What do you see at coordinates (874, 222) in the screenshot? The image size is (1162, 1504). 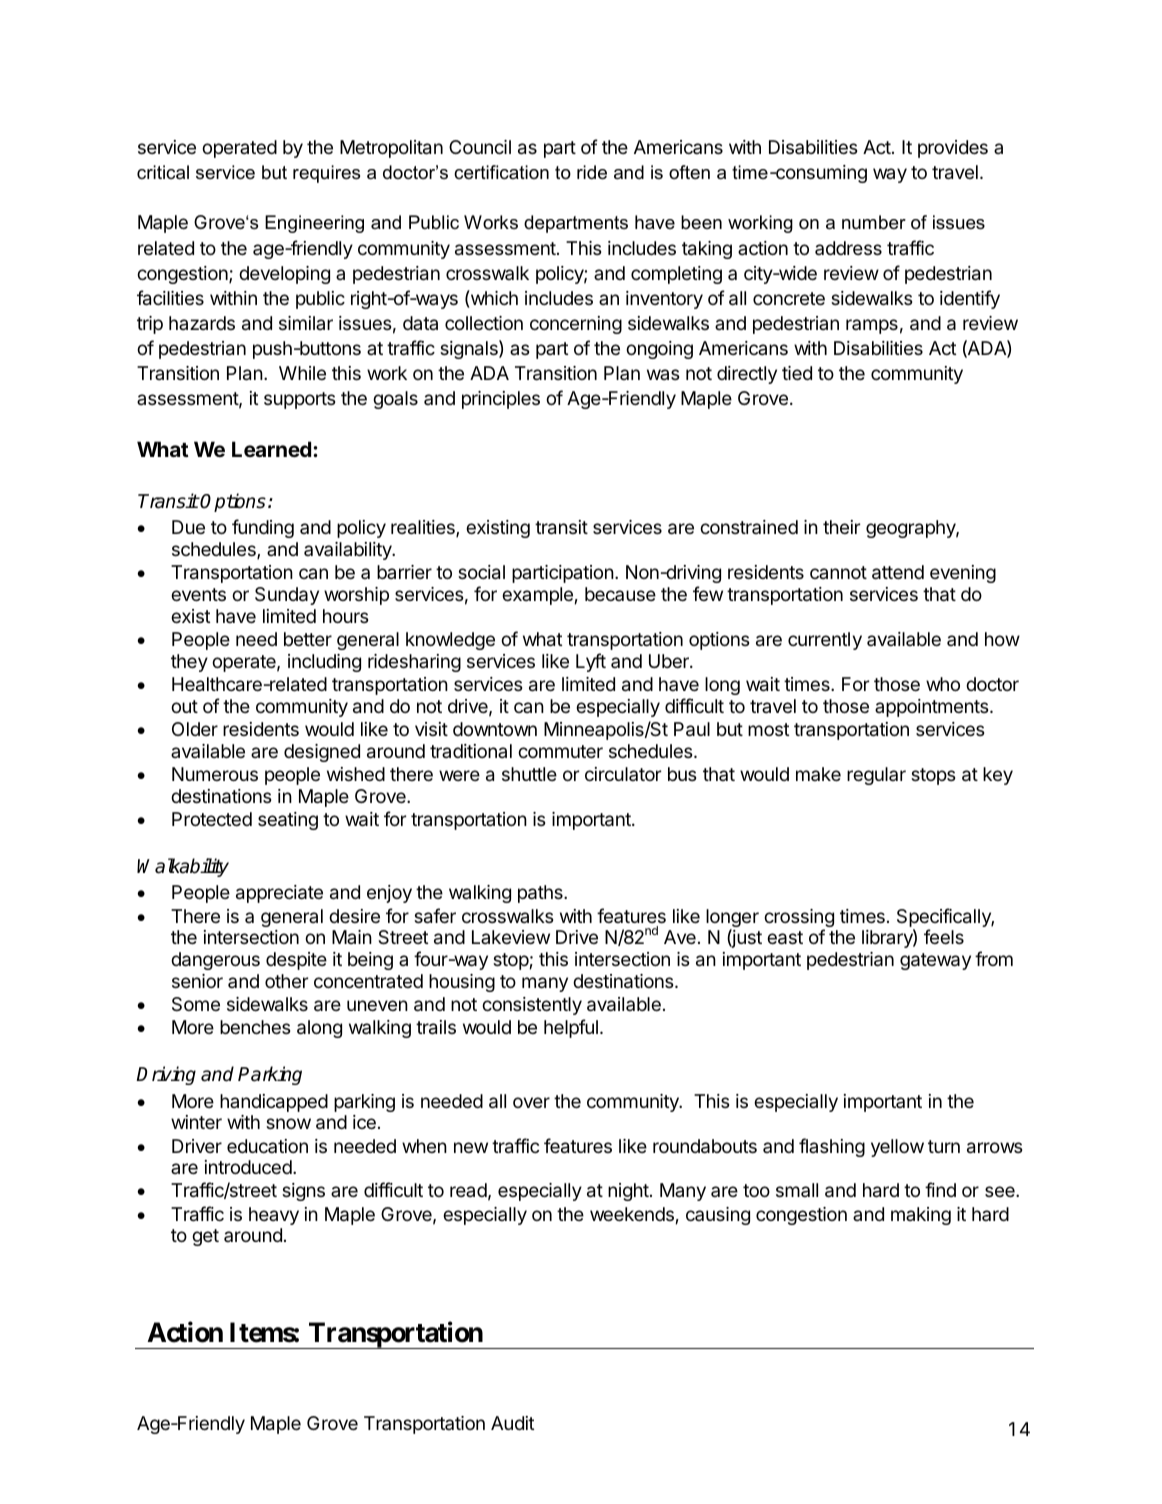 I see `number` at bounding box center [874, 222].
